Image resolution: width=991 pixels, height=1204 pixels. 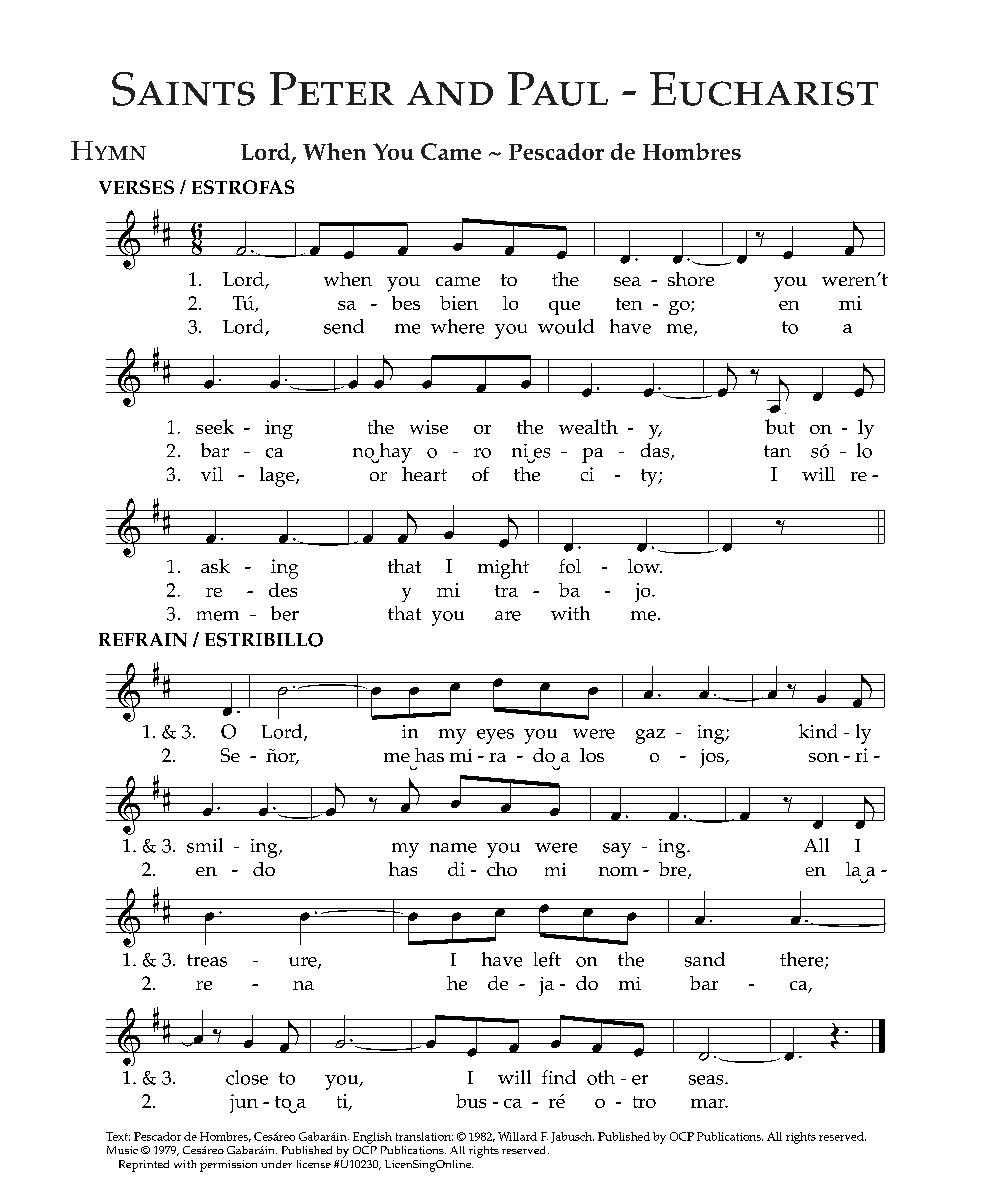 I want to click on son, so click(x=824, y=757).
